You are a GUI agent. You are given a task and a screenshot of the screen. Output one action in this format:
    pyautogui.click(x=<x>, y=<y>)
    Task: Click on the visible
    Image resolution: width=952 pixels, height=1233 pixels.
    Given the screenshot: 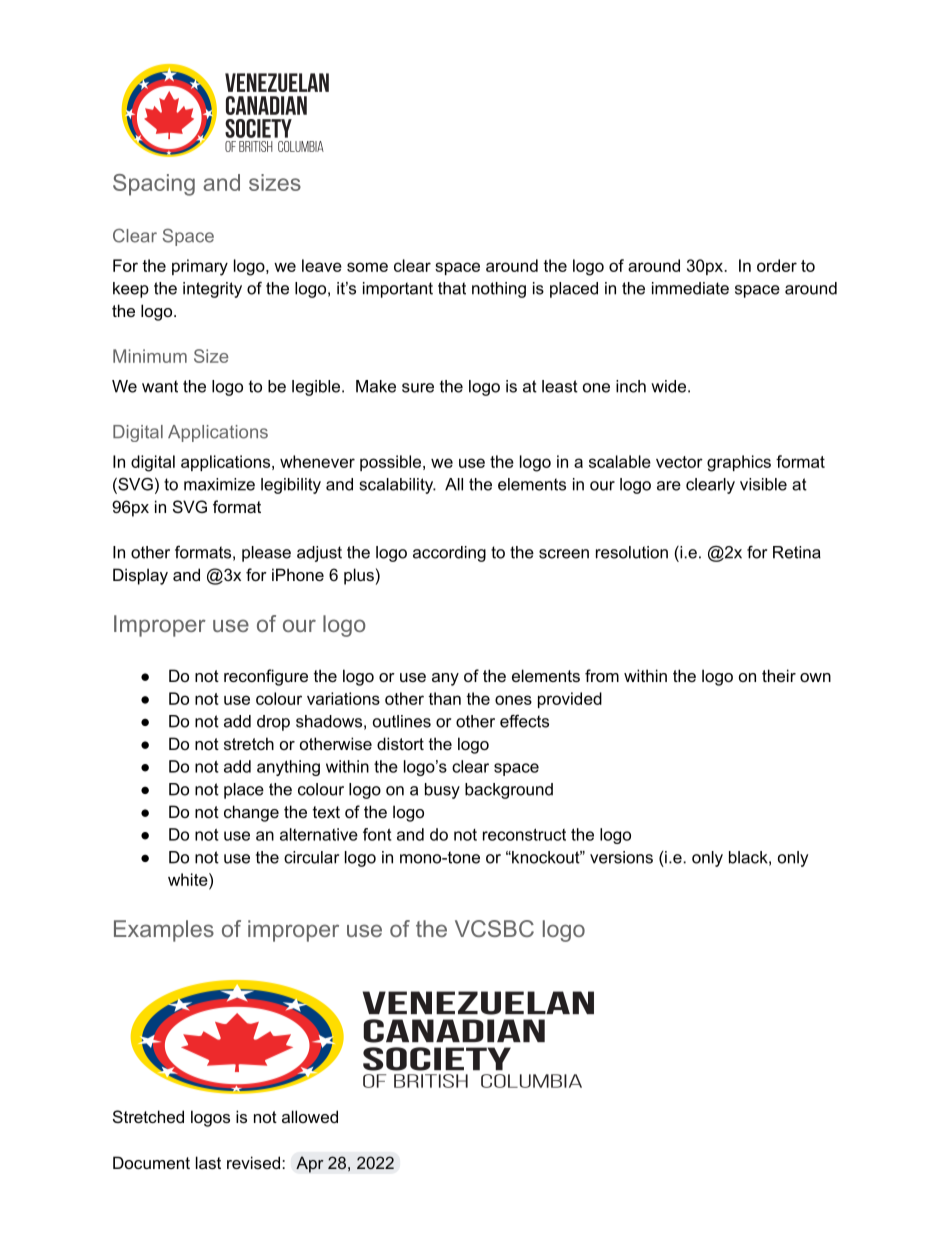 What is the action you would take?
    pyautogui.click(x=763, y=484)
